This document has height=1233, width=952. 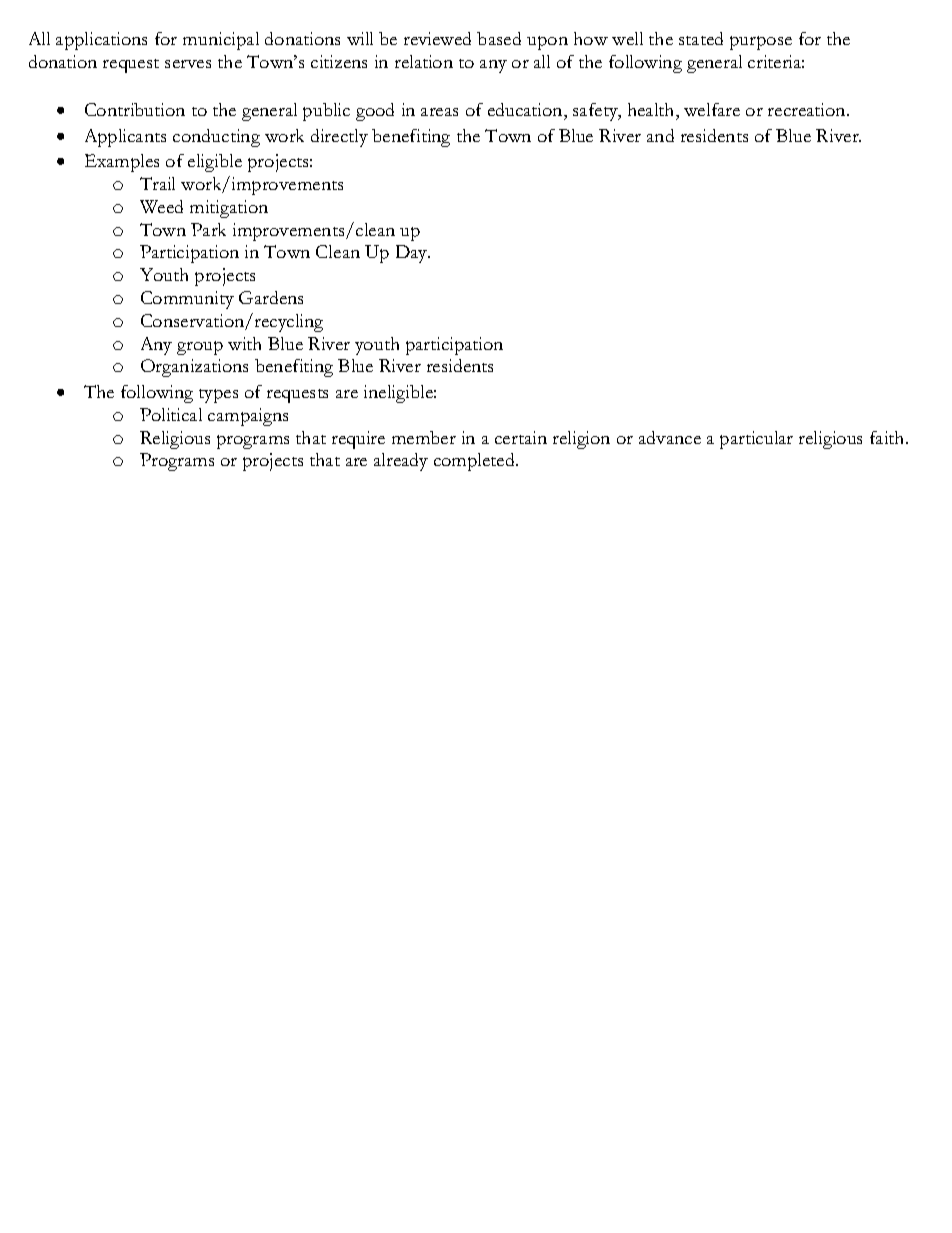 What do you see at coordinates (526, 111) in the document?
I see `education` at bounding box center [526, 111].
